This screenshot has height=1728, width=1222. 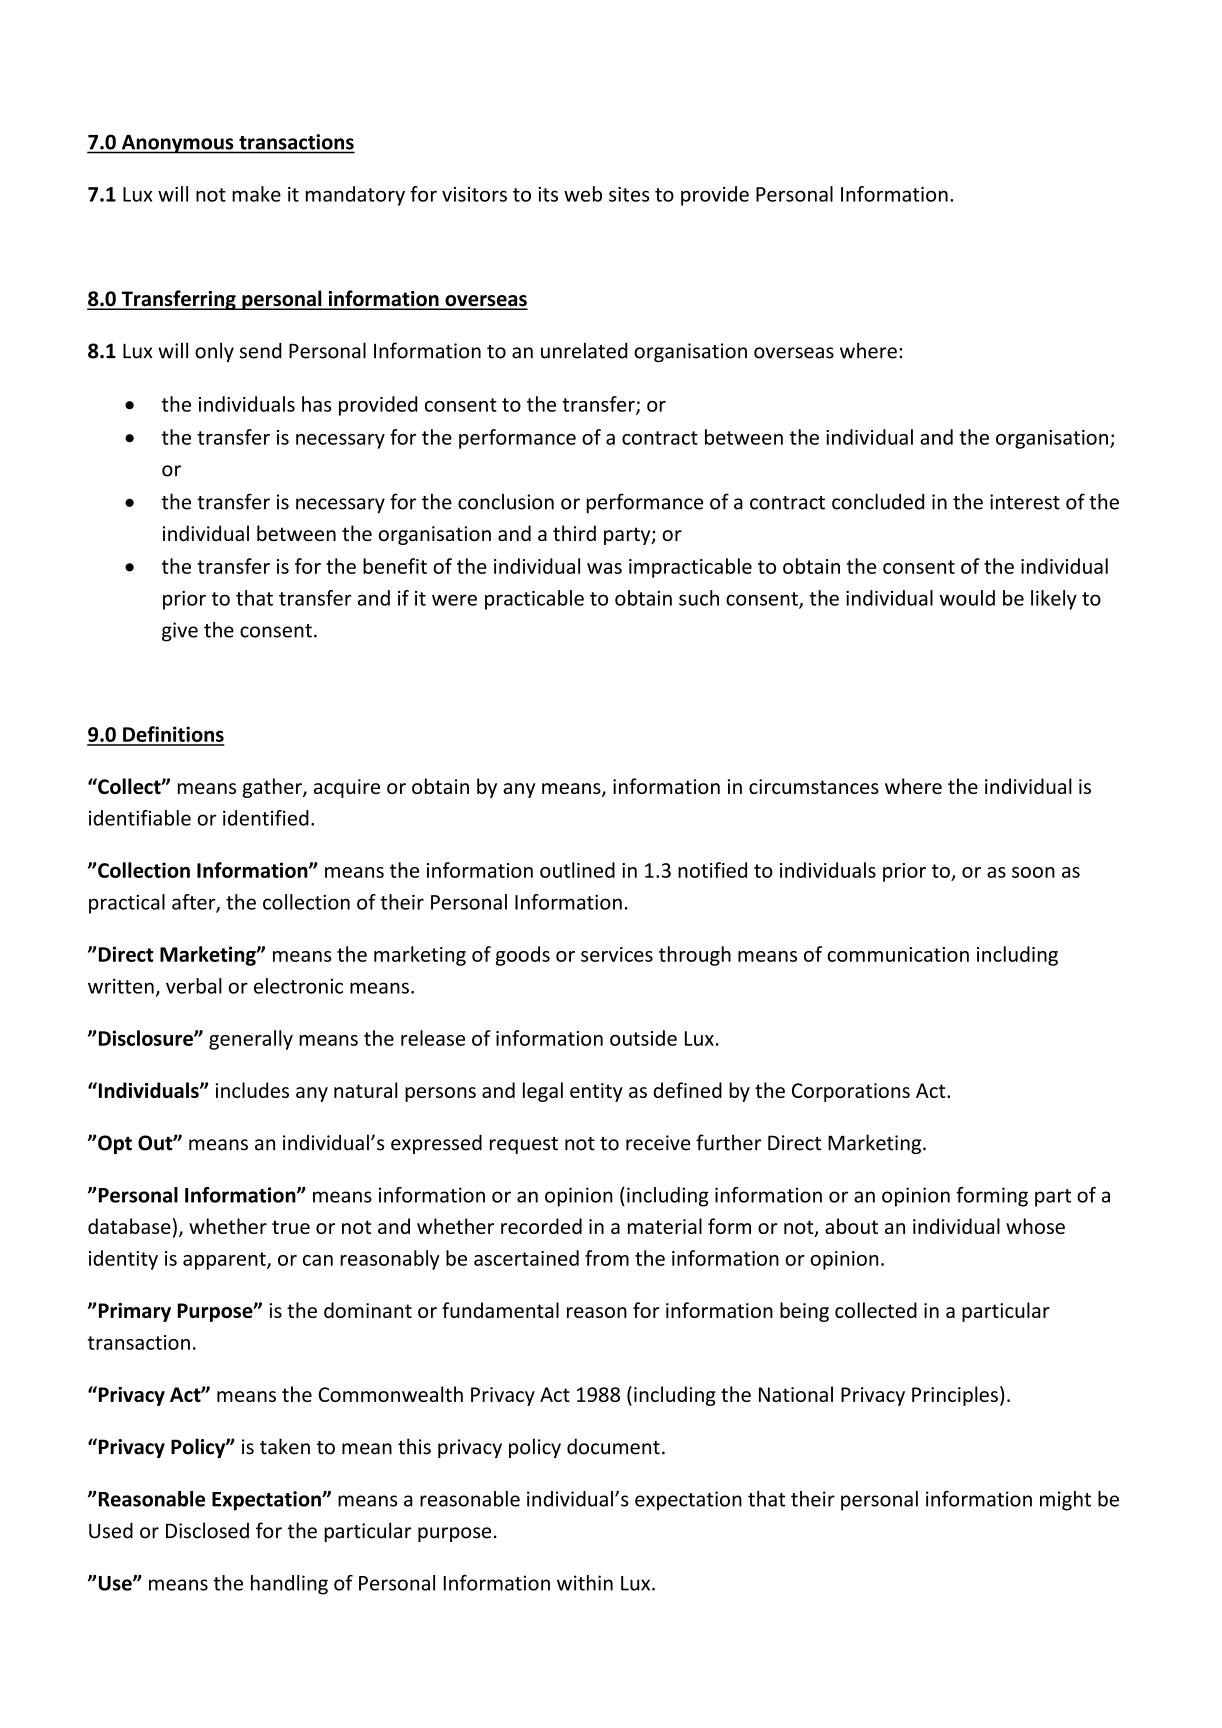 I want to click on outlined, so click(x=577, y=870).
